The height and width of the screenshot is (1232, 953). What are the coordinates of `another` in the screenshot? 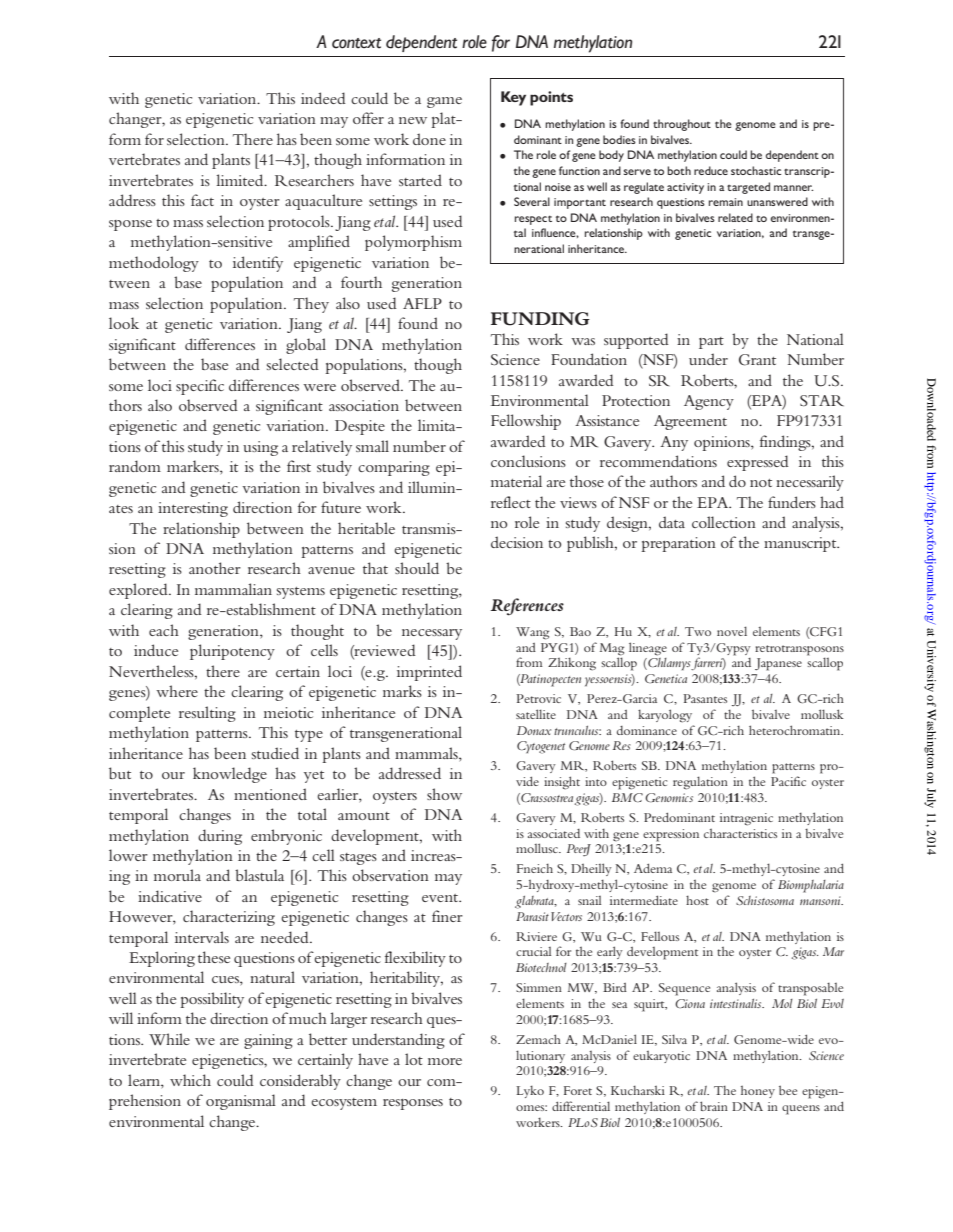 It's located at (215, 568).
